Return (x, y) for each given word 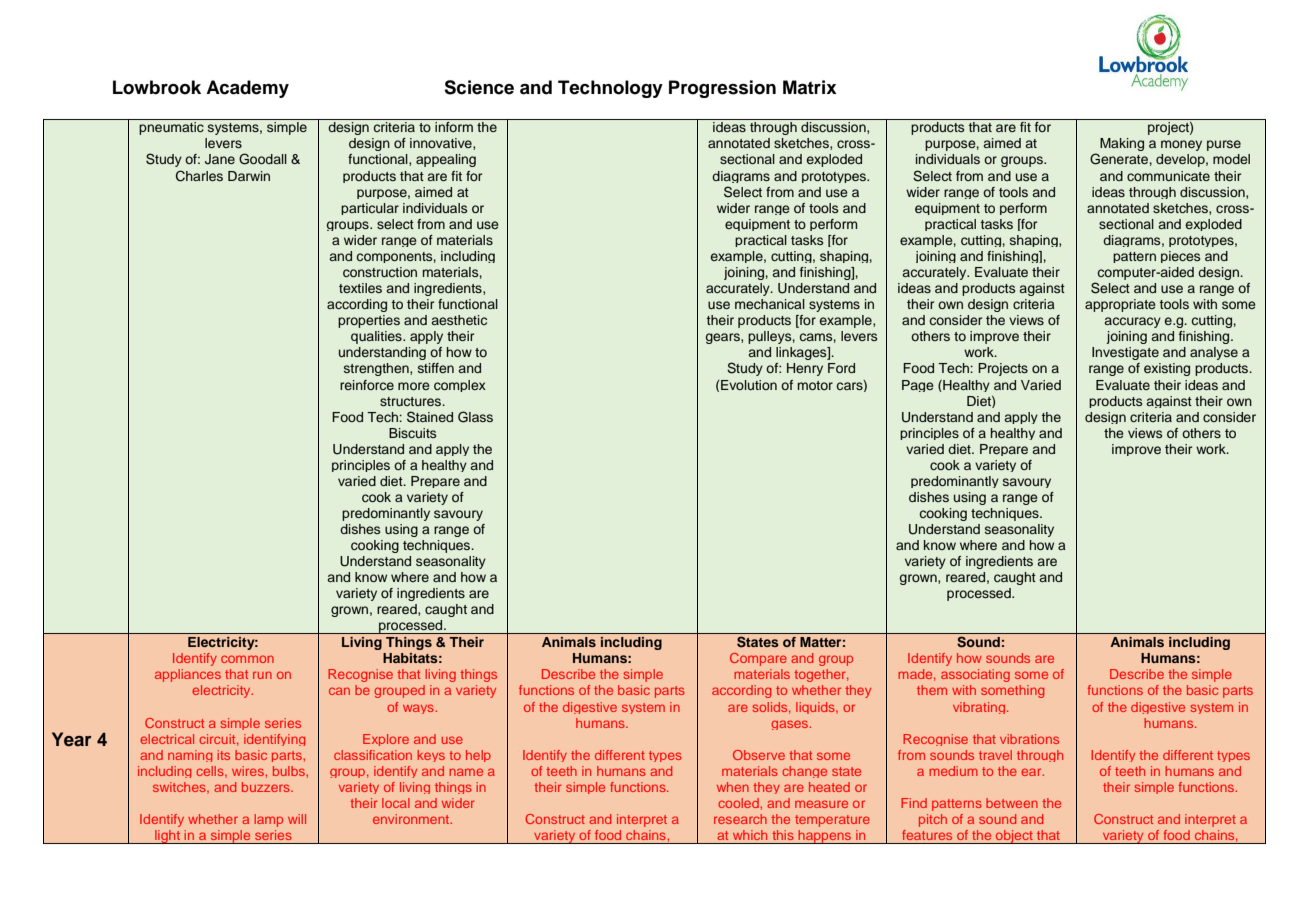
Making (1122, 144)
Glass (475, 417)
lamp (268, 820)
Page (918, 386)
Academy (247, 89)
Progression (722, 89)
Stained (430, 417)
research (740, 819)
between (1012, 803)
